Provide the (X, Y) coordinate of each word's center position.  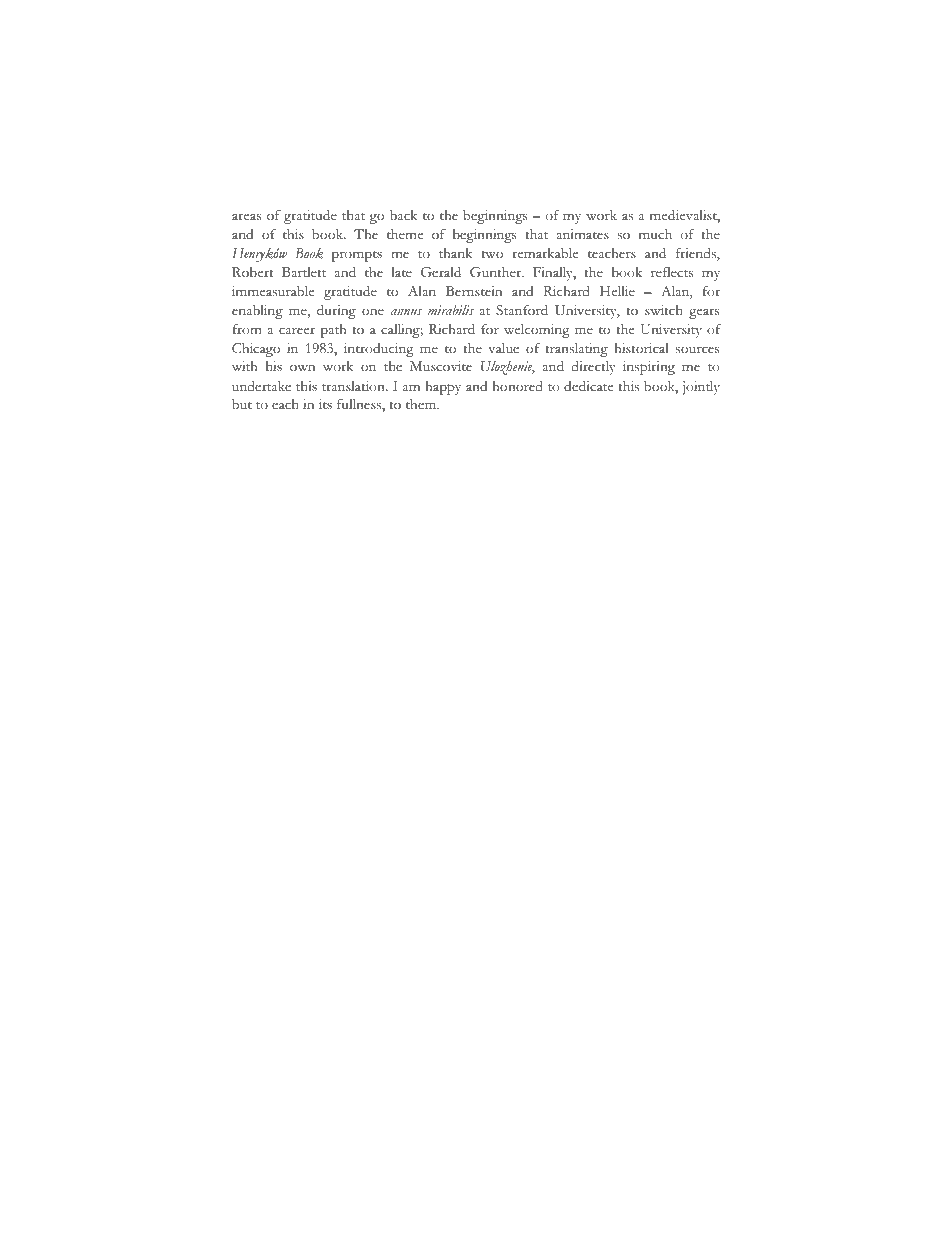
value (503, 348)
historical (641, 348)
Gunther (497, 272)
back (403, 215)
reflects (672, 272)
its (325, 404)
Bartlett (304, 272)
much (655, 234)
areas (247, 216)
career (297, 331)
